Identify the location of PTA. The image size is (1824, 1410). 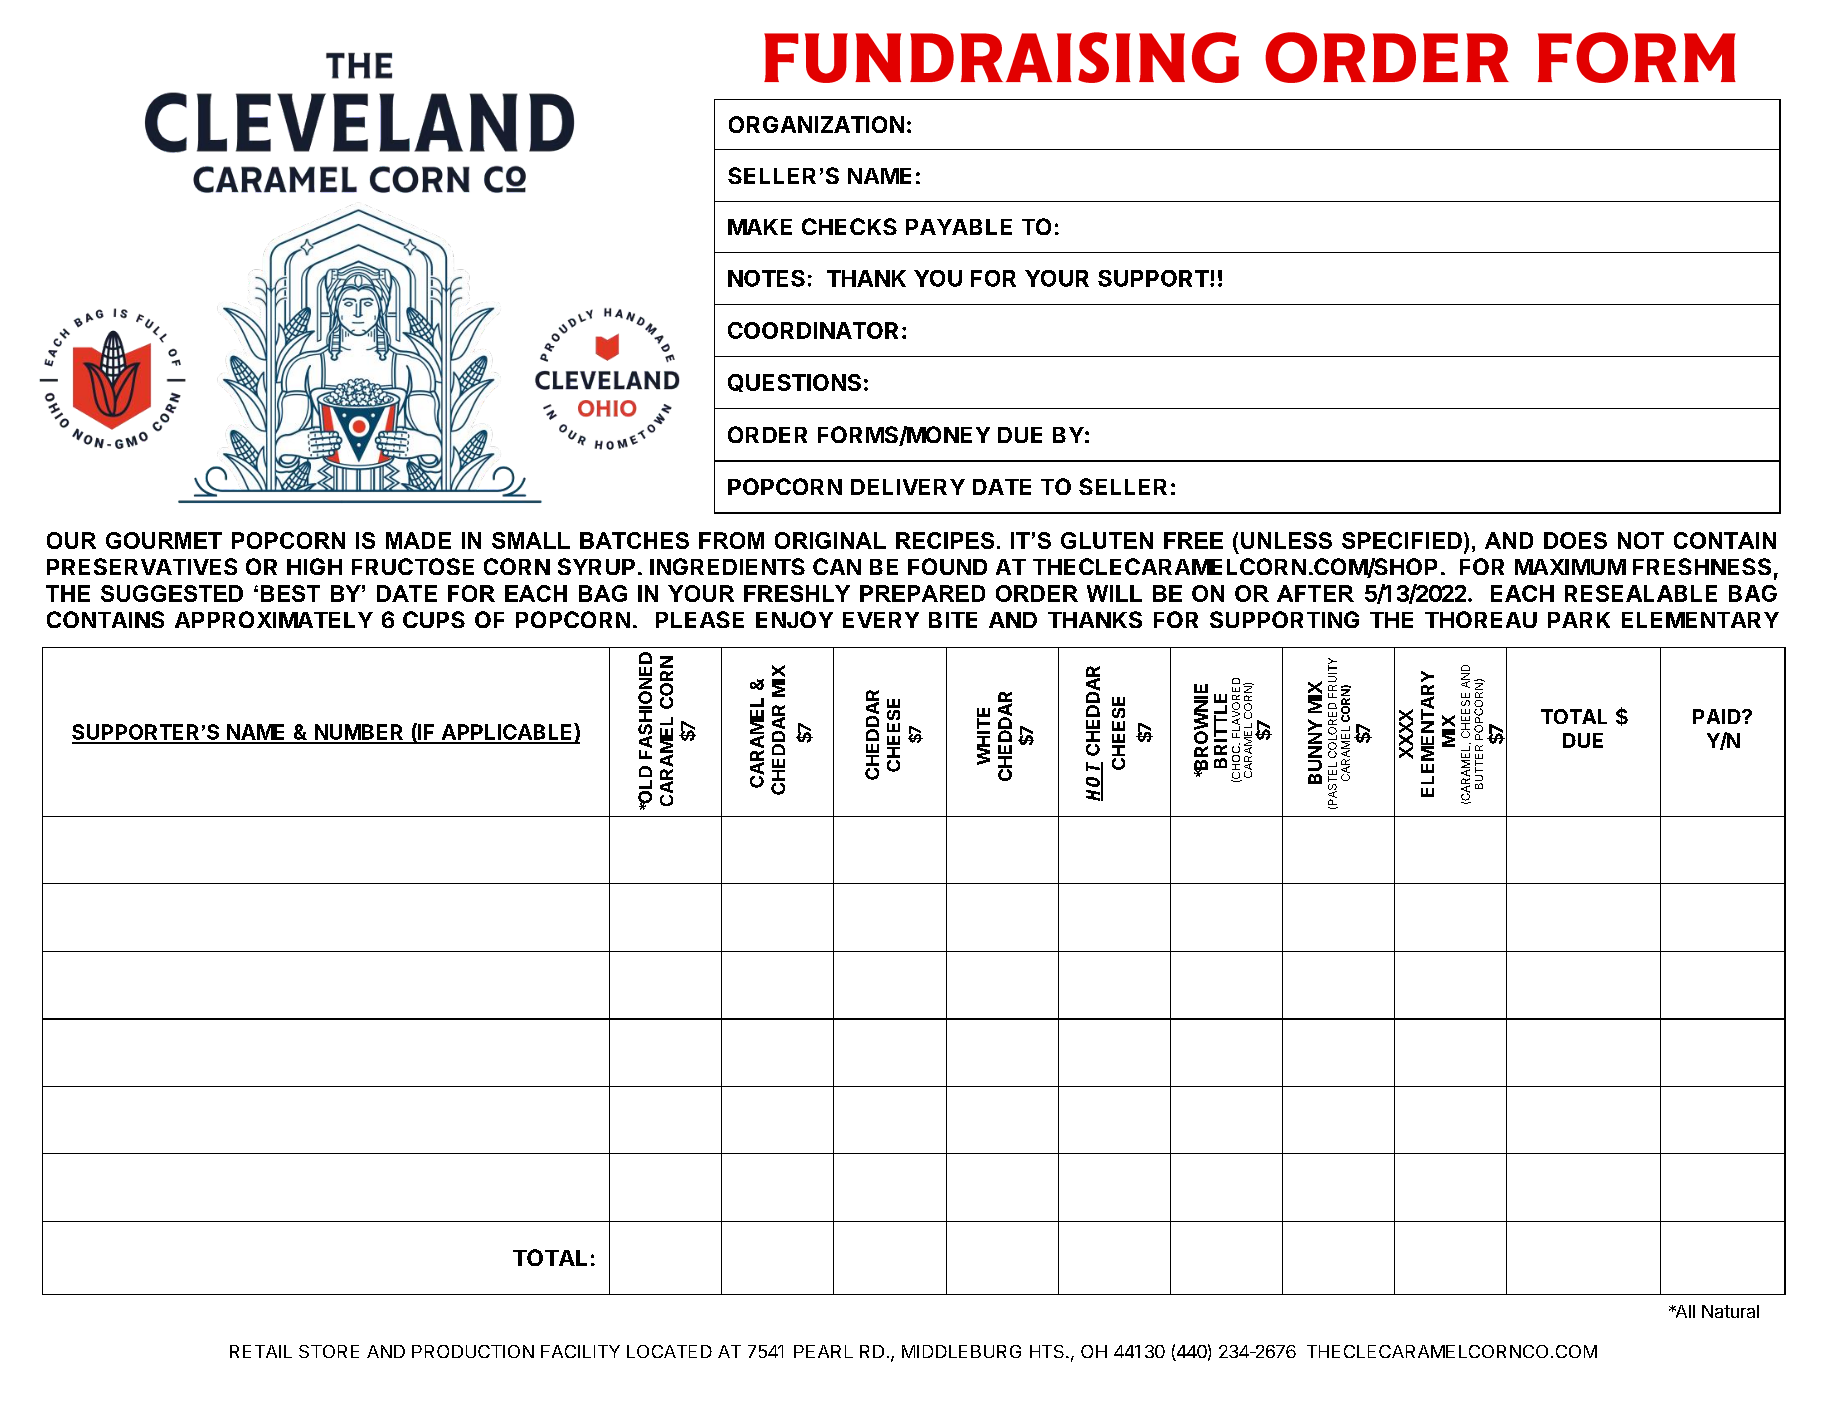
(69, 647).
